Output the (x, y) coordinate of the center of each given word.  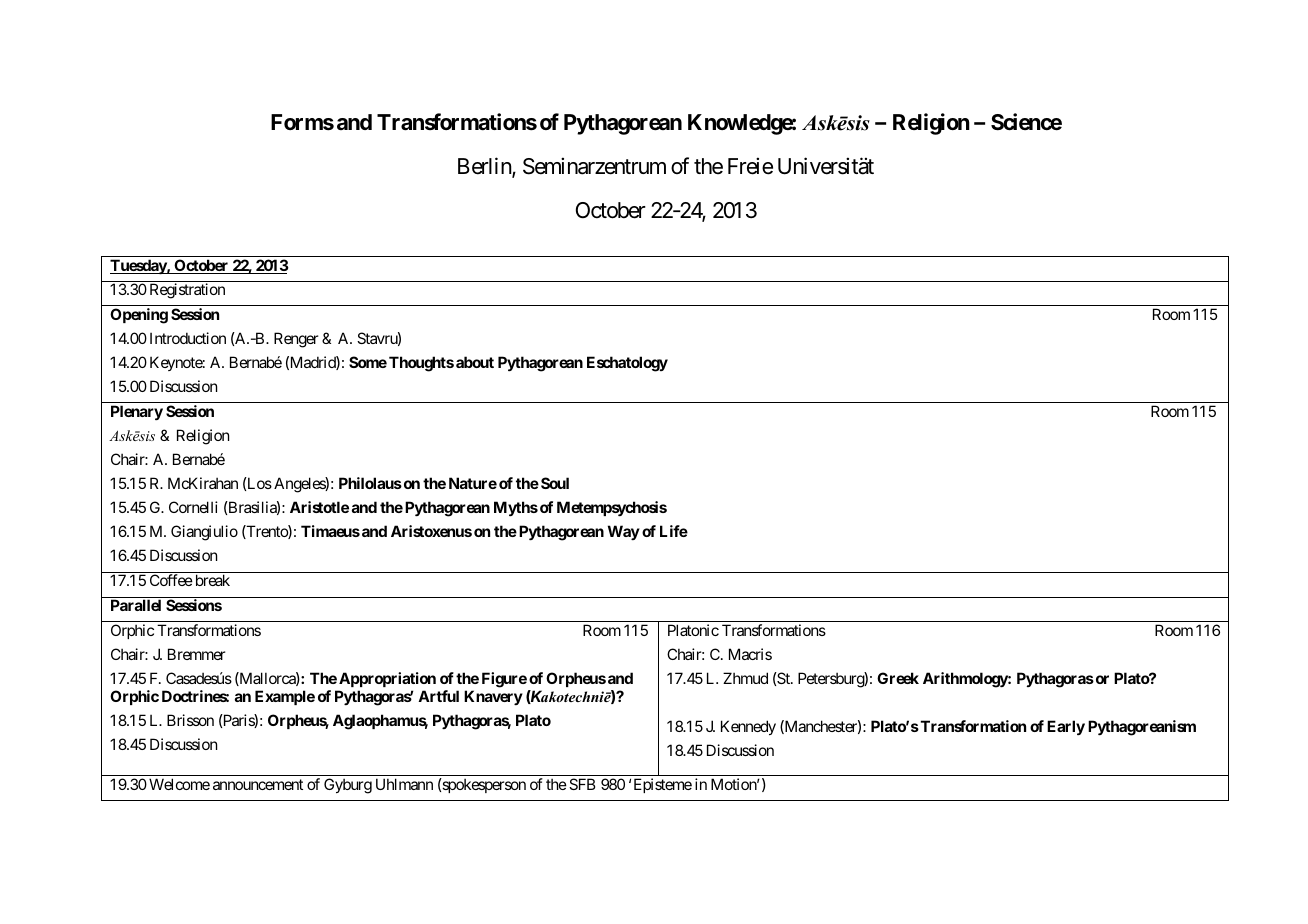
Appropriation (387, 679)
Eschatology (627, 364)
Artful (438, 696)
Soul (555, 483)
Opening (139, 316)
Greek (898, 678)
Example (285, 697)
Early (1066, 727)
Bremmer (196, 654)
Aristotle (319, 507)
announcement (258, 784)
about (475, 362)
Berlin (485, 167)
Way (624, 532)
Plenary (137, 412)
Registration (187, 291)
